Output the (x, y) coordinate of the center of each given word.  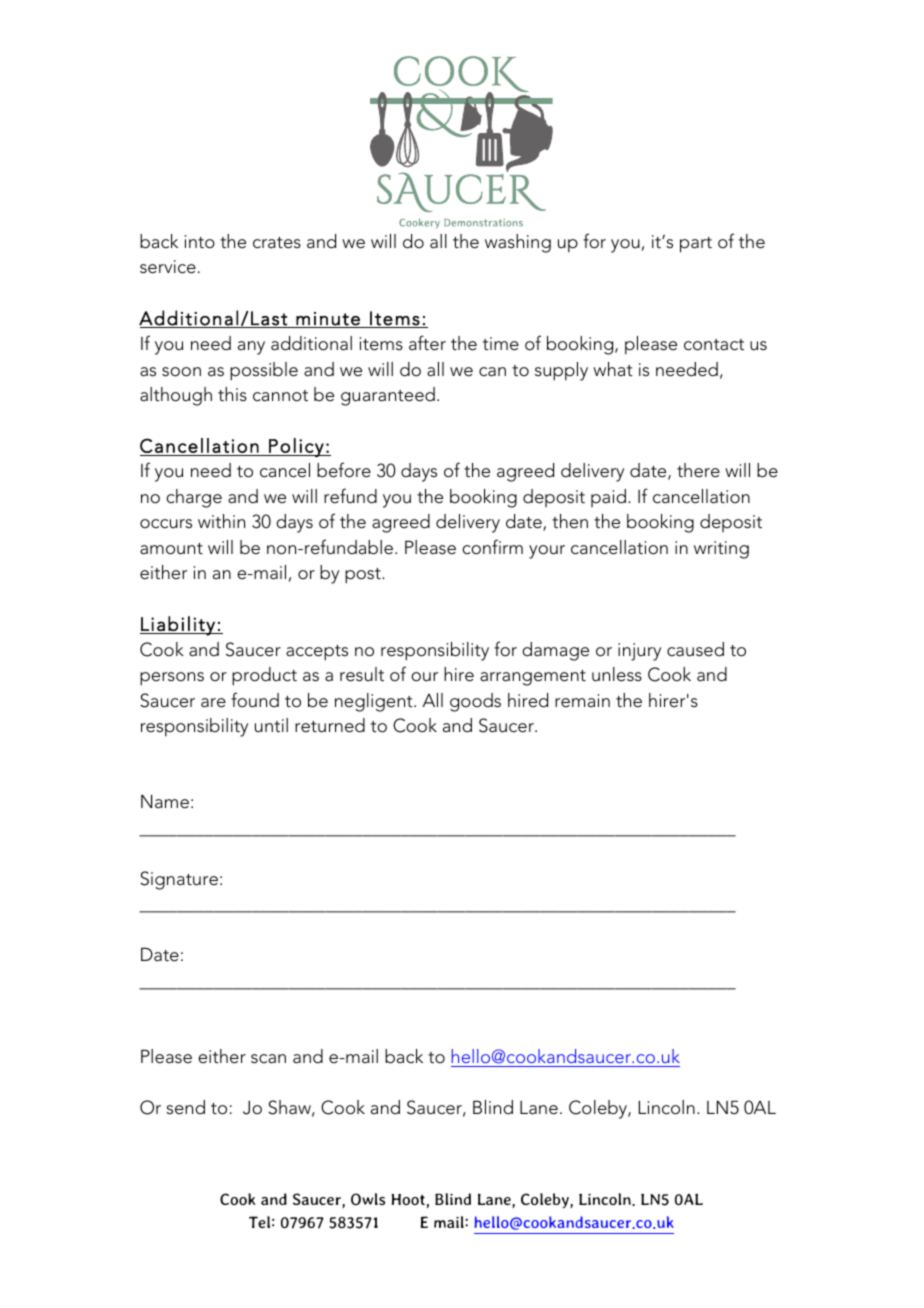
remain (582, 701)
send (185, 1107)
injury (639, 652)
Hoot (408, 1199)
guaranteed (388, 396)
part (696, 245)
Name (165, 801)
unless (617, 674)
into (200, 242)
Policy (296, 447)
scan (268, 1059)
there (698, 470)
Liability (178, 626)
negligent (375, 702)
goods (475, 702)
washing (518, 243)
